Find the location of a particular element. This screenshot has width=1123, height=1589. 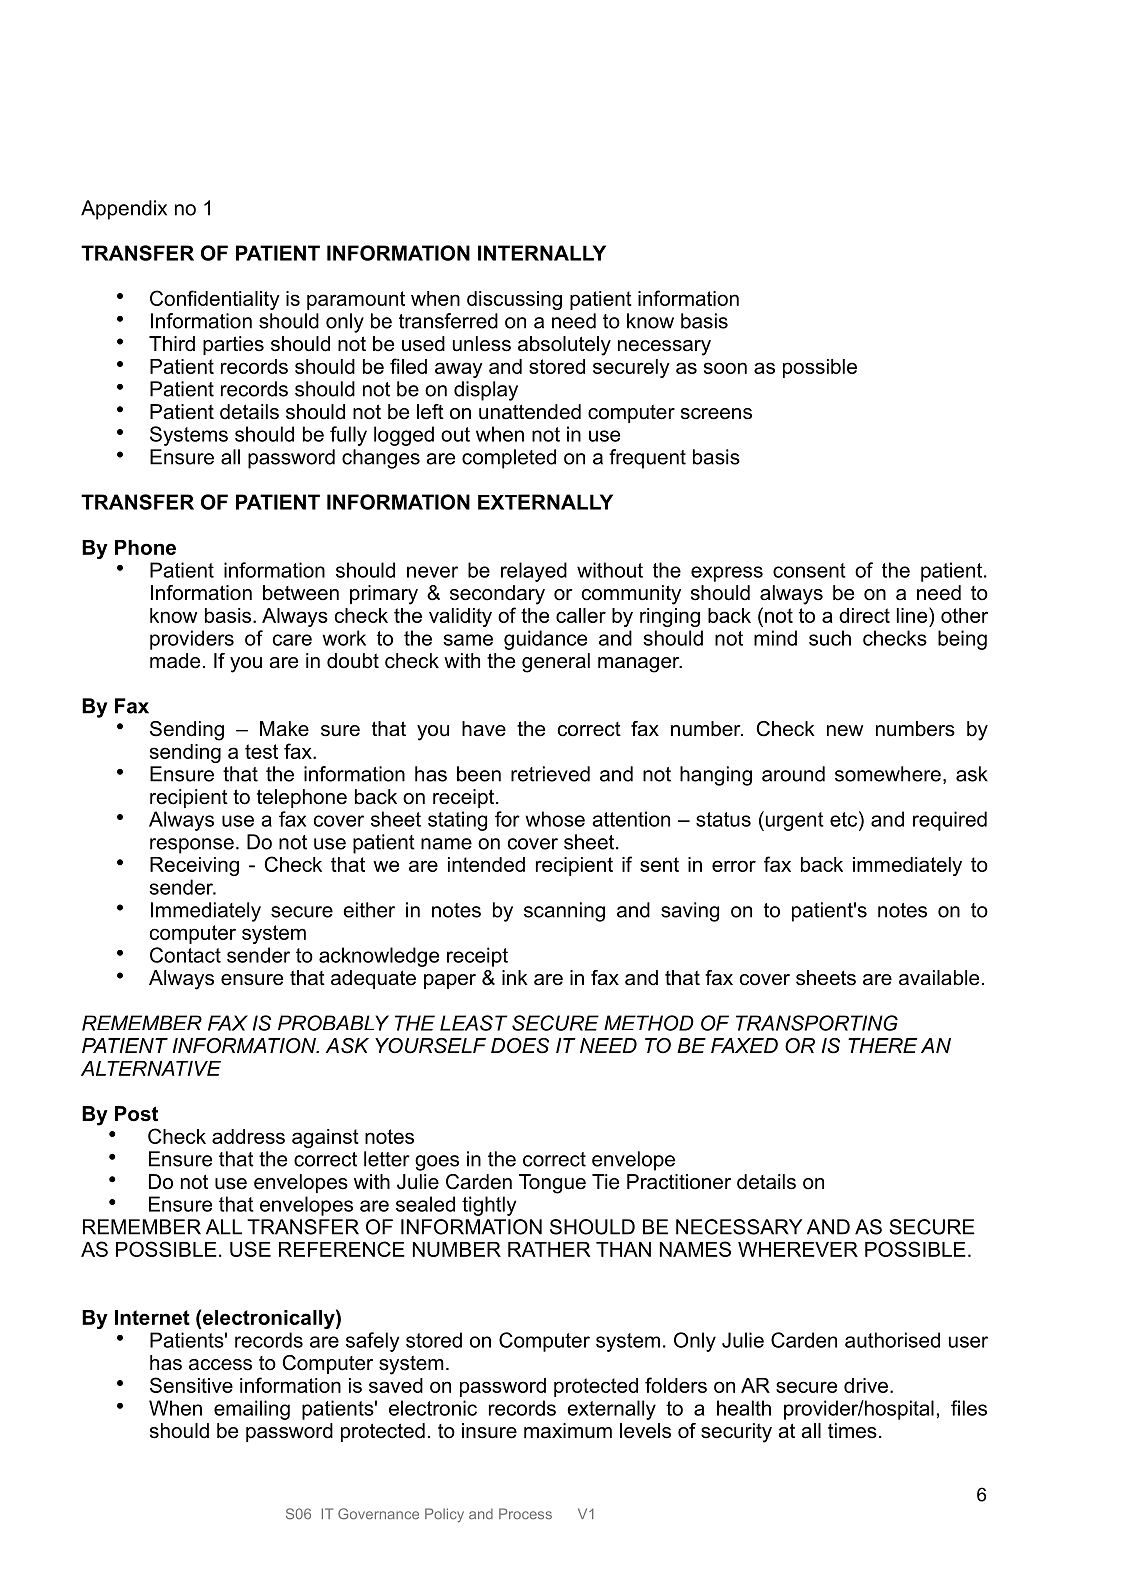

Contact is located at coordinates (185, 955).
